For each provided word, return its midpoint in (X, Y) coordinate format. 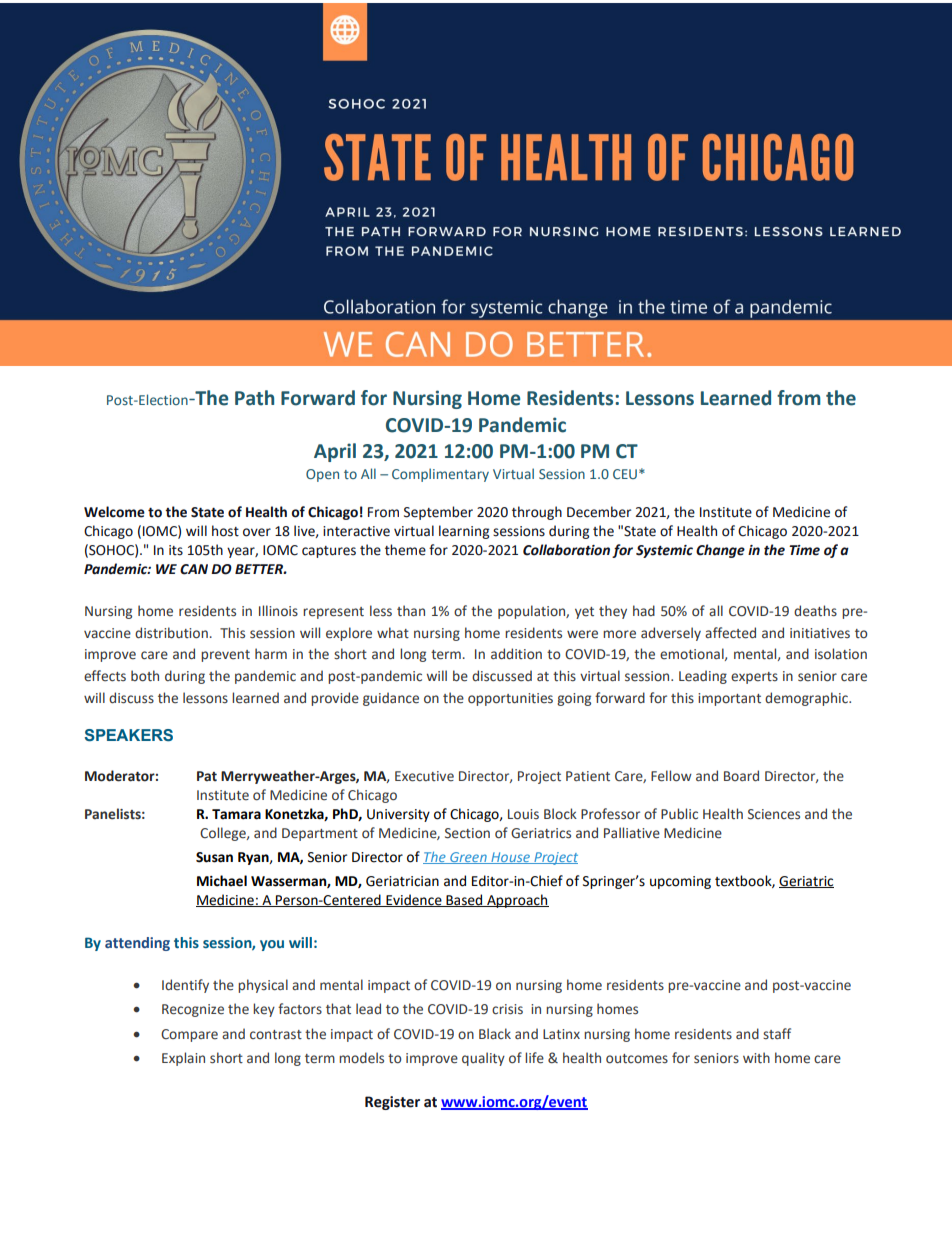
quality (483, 1059)
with (756, 1058)
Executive (424, 776)
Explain (183, 1059)
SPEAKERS (128, 735)
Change (720, 551)
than (411, 611)
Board (741, 775)
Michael (222, 881)
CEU (625, 474)
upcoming (680, 882)
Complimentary (440, 475)
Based (464, 900)
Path (254, 398)
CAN (194, 569)
